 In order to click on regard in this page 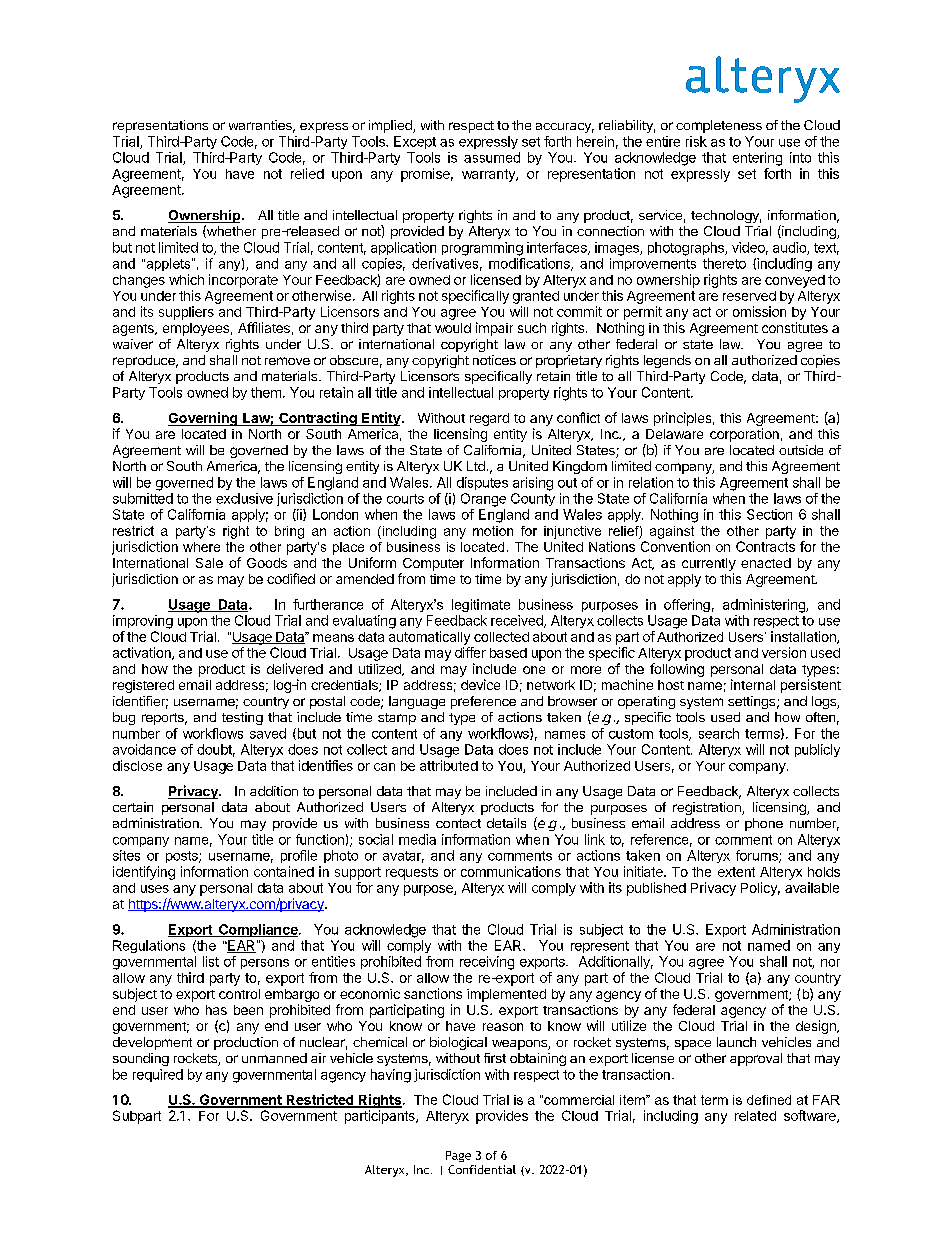, I will do `click(489, 421)`.
